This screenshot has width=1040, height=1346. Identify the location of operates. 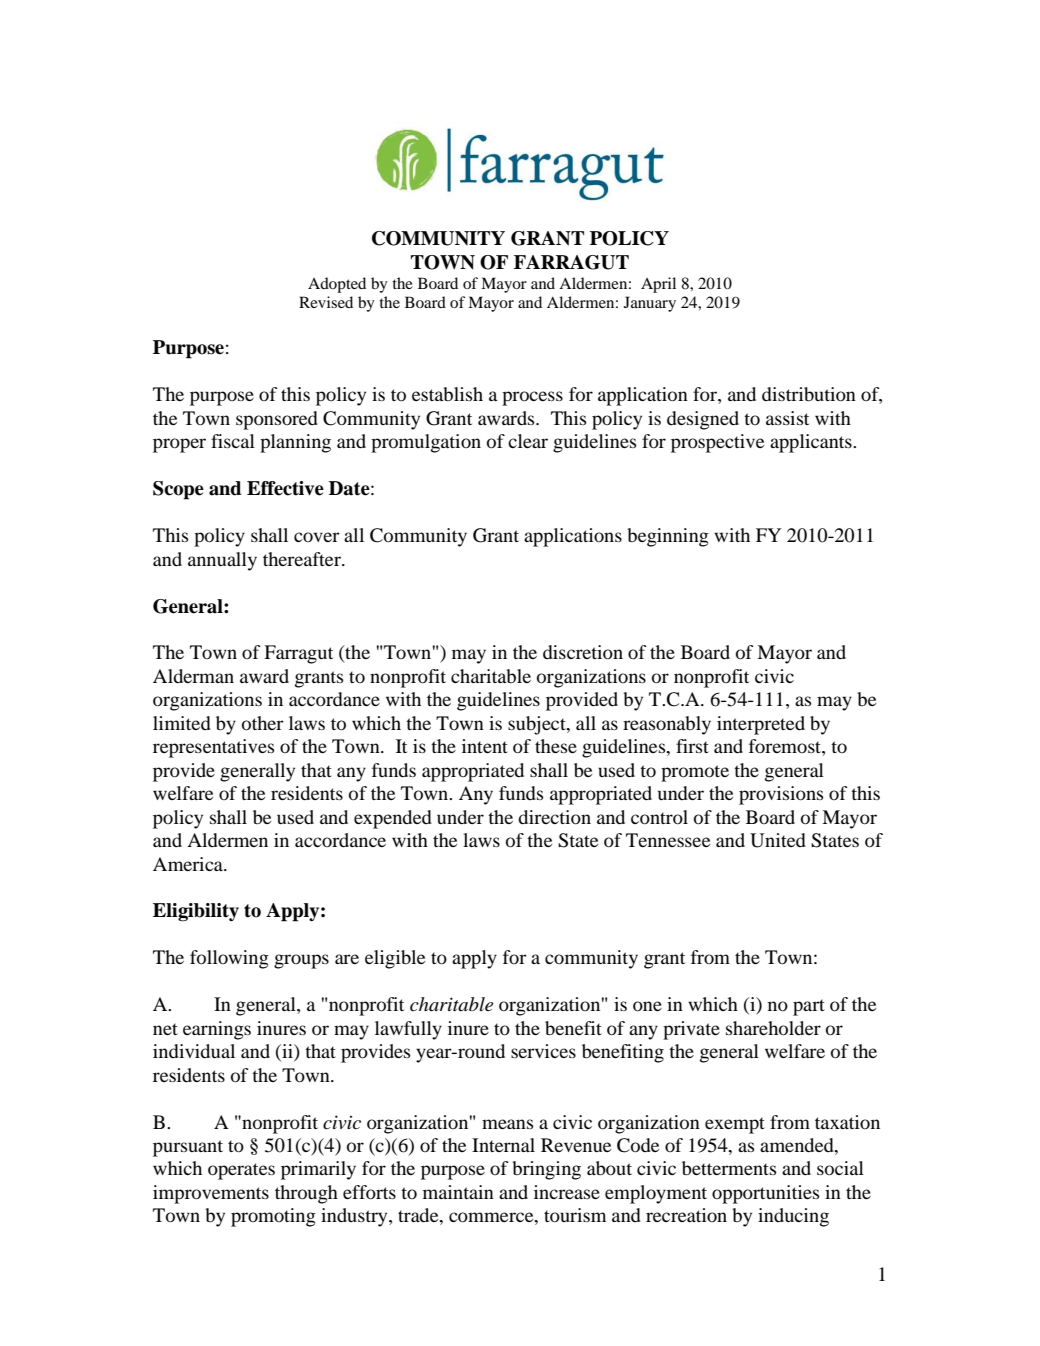
(241, 1171).
